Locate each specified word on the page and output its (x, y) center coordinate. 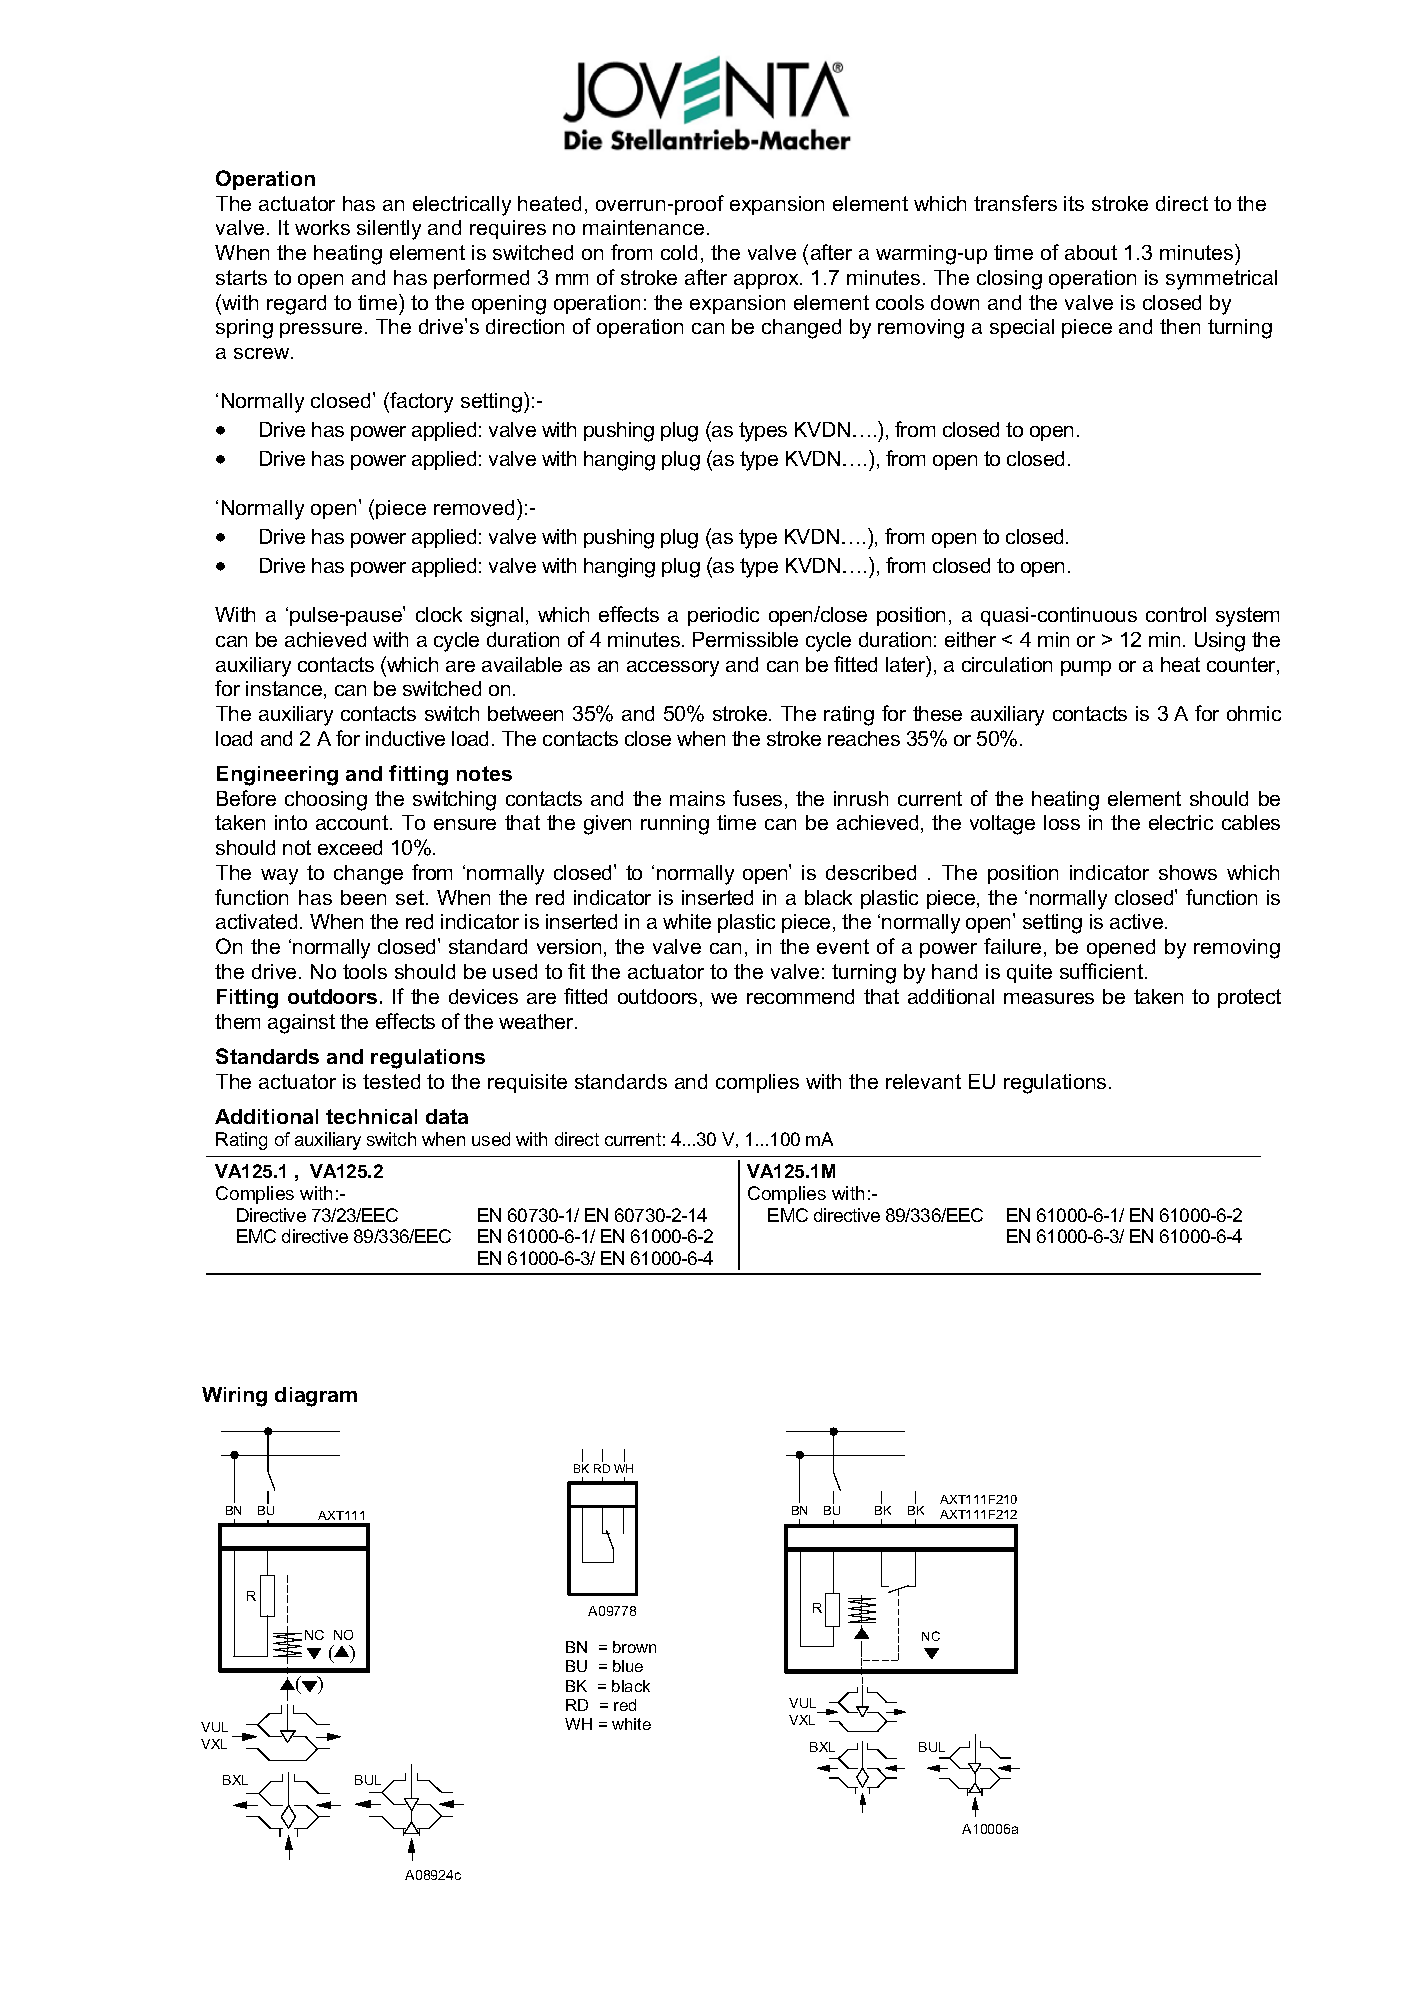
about (1091, 252)
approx (767, 281)
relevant (923, 1081)
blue (628, 1666)
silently (389, 230)
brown (634, 1647)
